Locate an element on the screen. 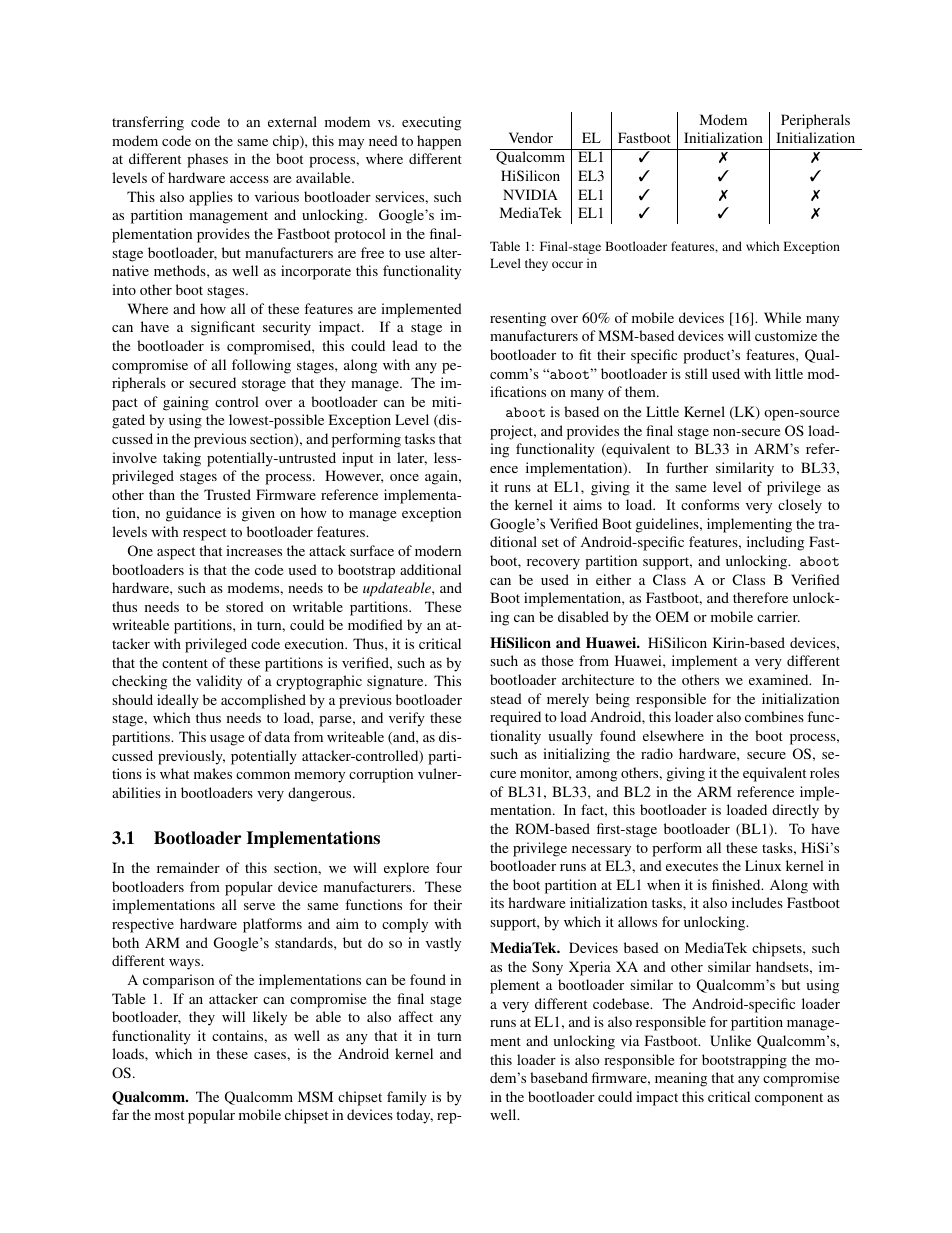  gaining is located at coordinates (186, 403).
